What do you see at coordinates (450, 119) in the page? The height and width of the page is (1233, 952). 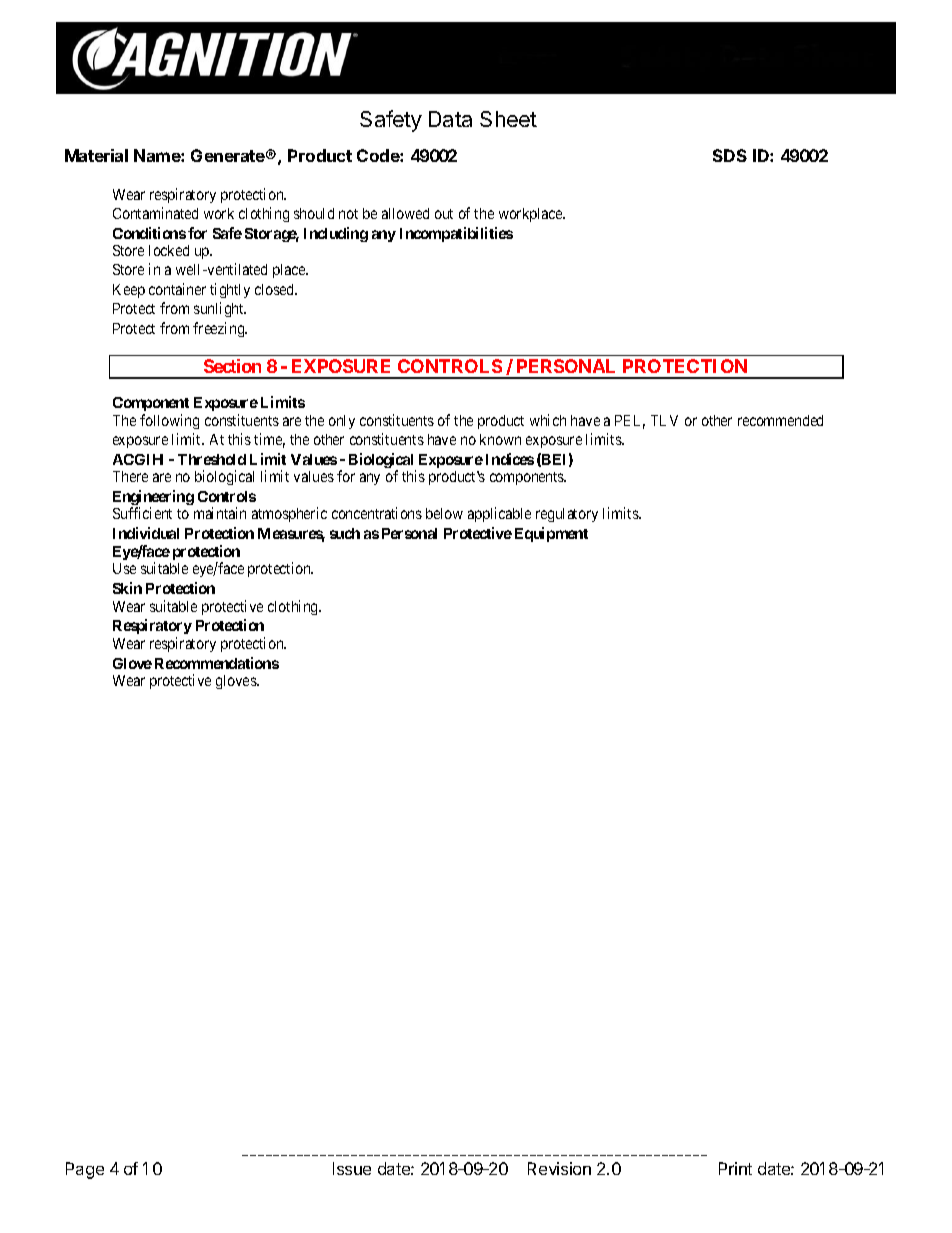 I see `Data` at bounding box center [450, 119].
